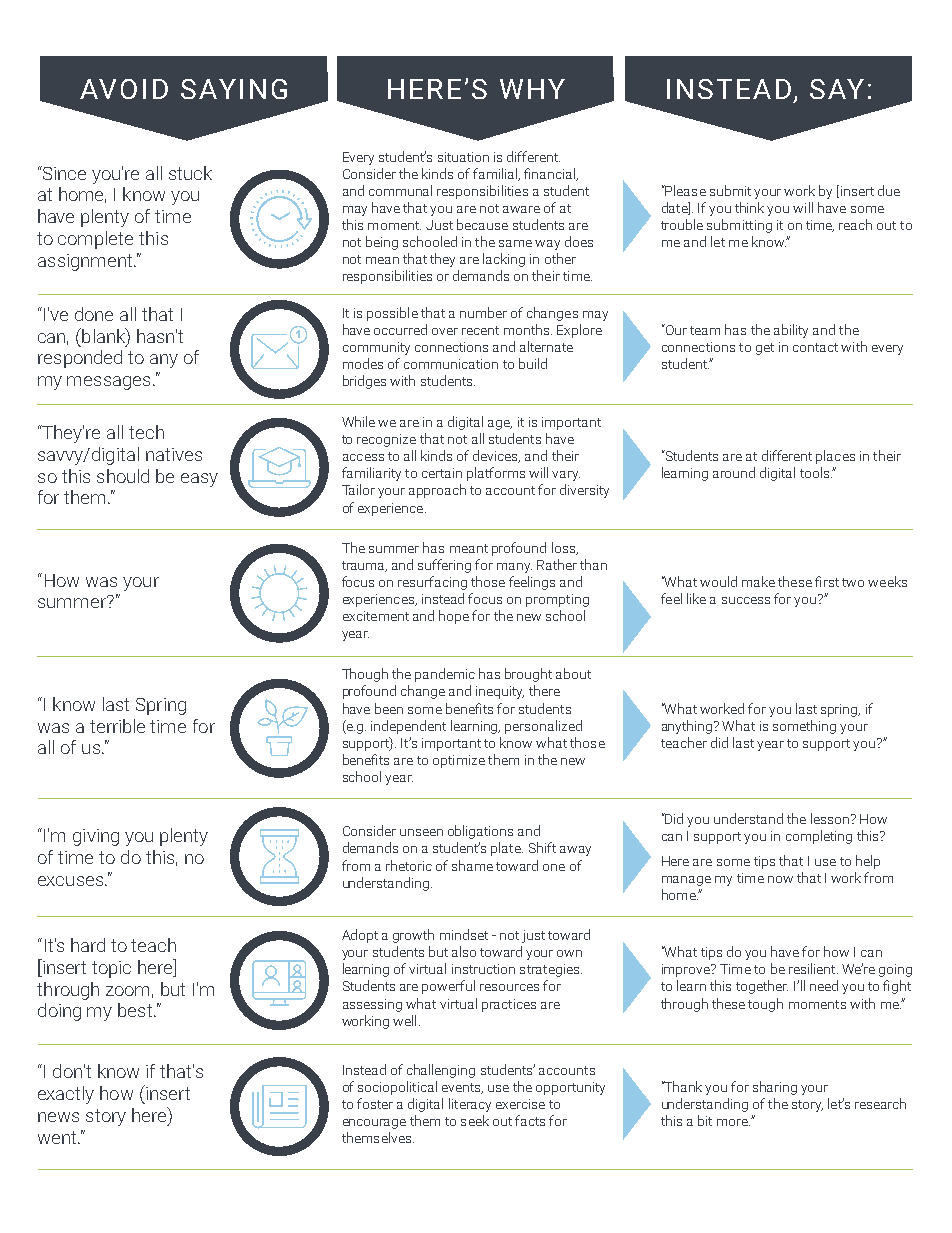 The height and width of the image is (1233, 952). I want to click on exactly, so click(66, 1095).
